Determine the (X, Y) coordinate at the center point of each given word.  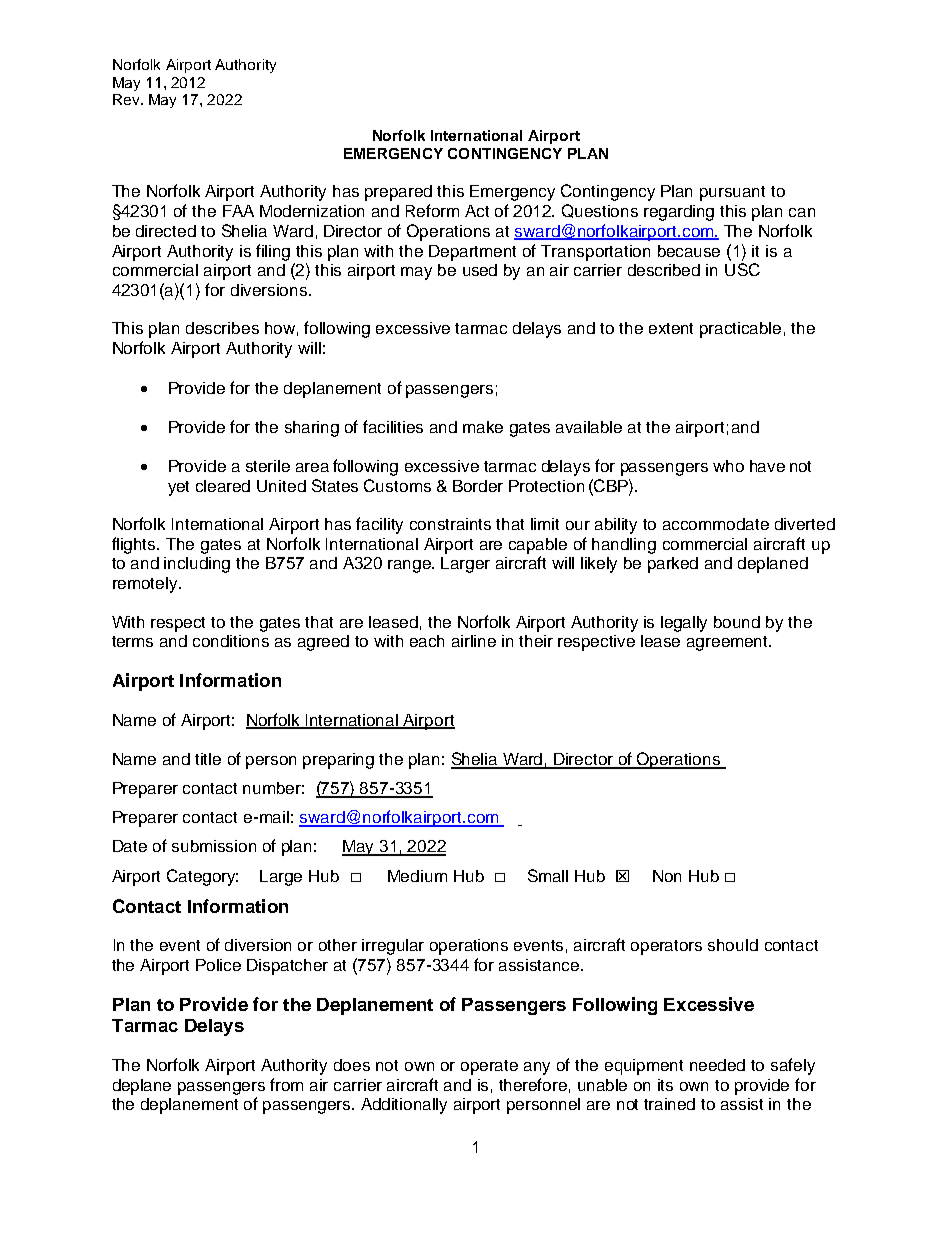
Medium (417, 876)
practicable (740, 330)
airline (474, 641)
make (483, 427)
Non (667, 876)
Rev (127, 99)
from (286, 1084)
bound (737, 622)
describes (222, 328)
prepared (398, 193)
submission (214, 846)
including (197, 565)
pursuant (732, 193)
